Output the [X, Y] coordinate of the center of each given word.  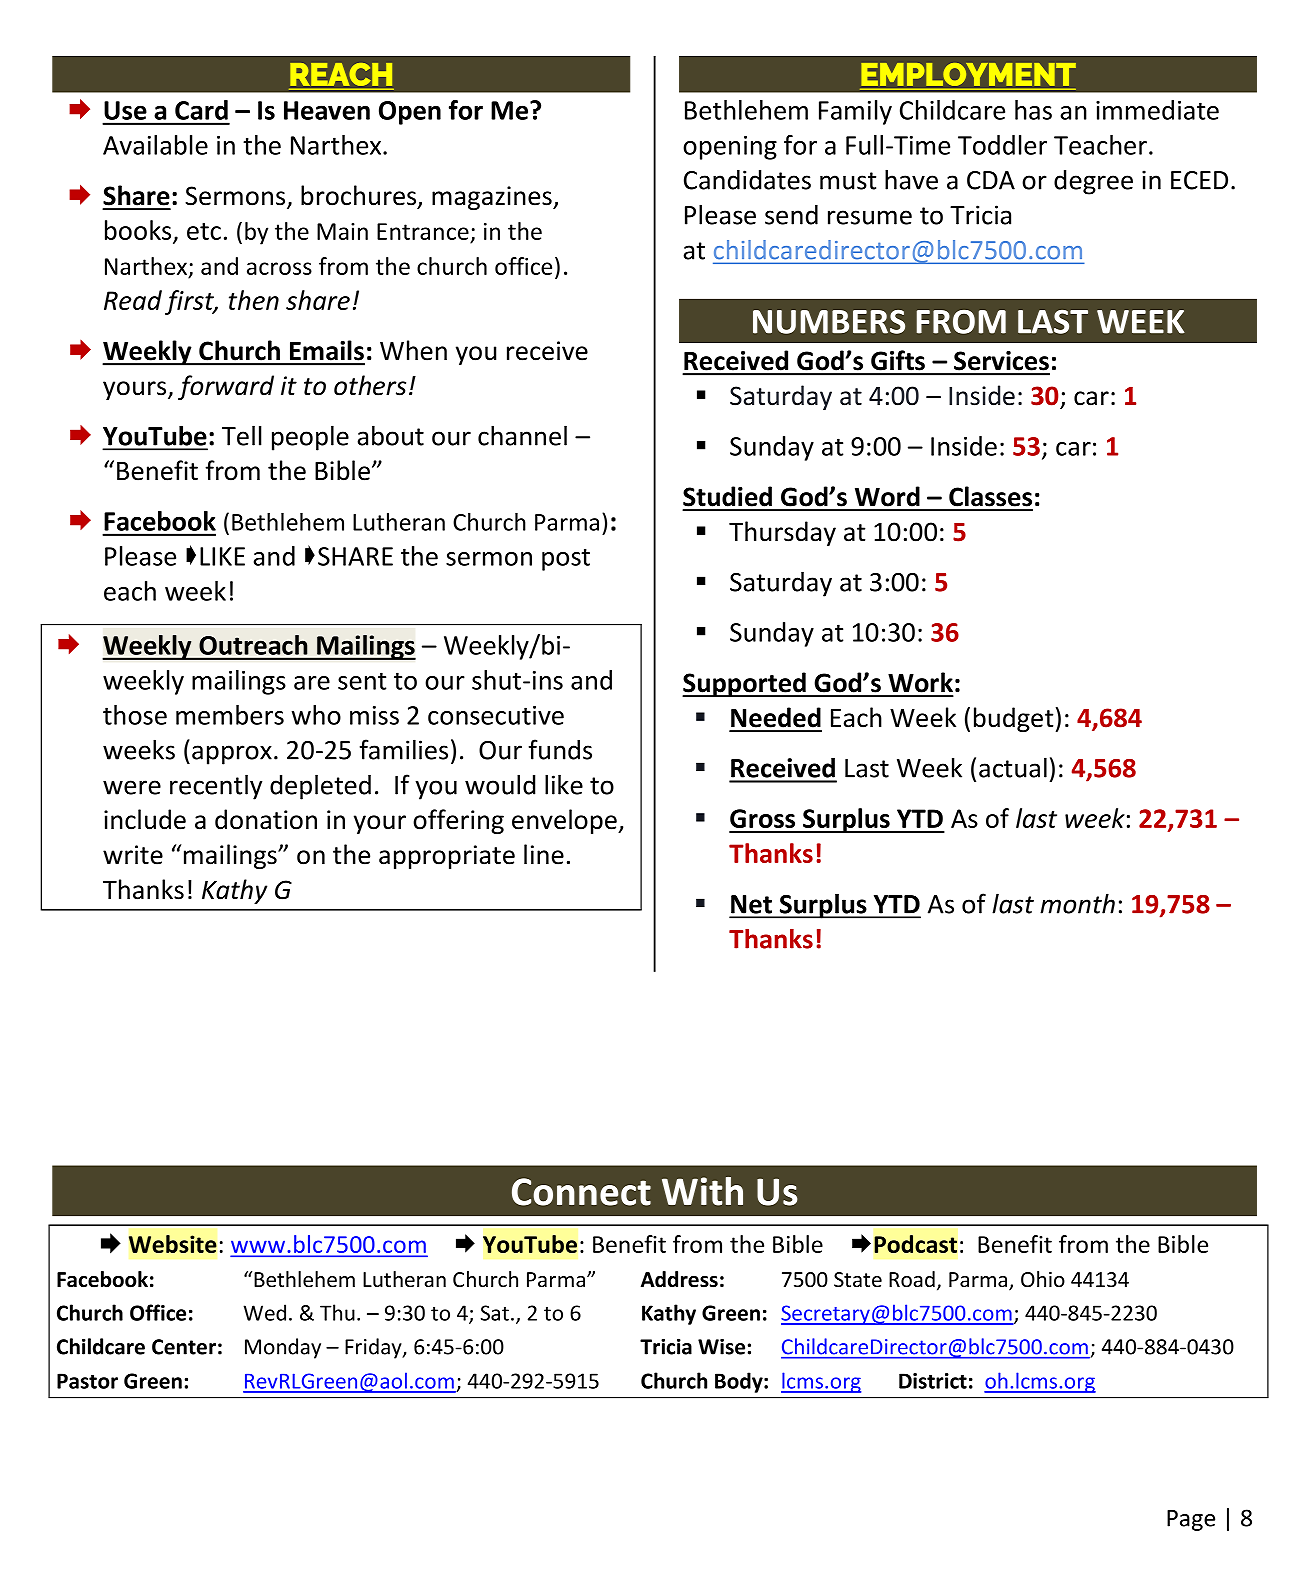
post [566, 559]
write [133, 855]
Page [1191, 1520]
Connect [581, 1192]
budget [1013, 719]
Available [155, 145]
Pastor [87, 1381]
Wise [721, 1346]
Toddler [1002, 145]
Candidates [747, 180]
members [230, 715]
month [1077, 903]
